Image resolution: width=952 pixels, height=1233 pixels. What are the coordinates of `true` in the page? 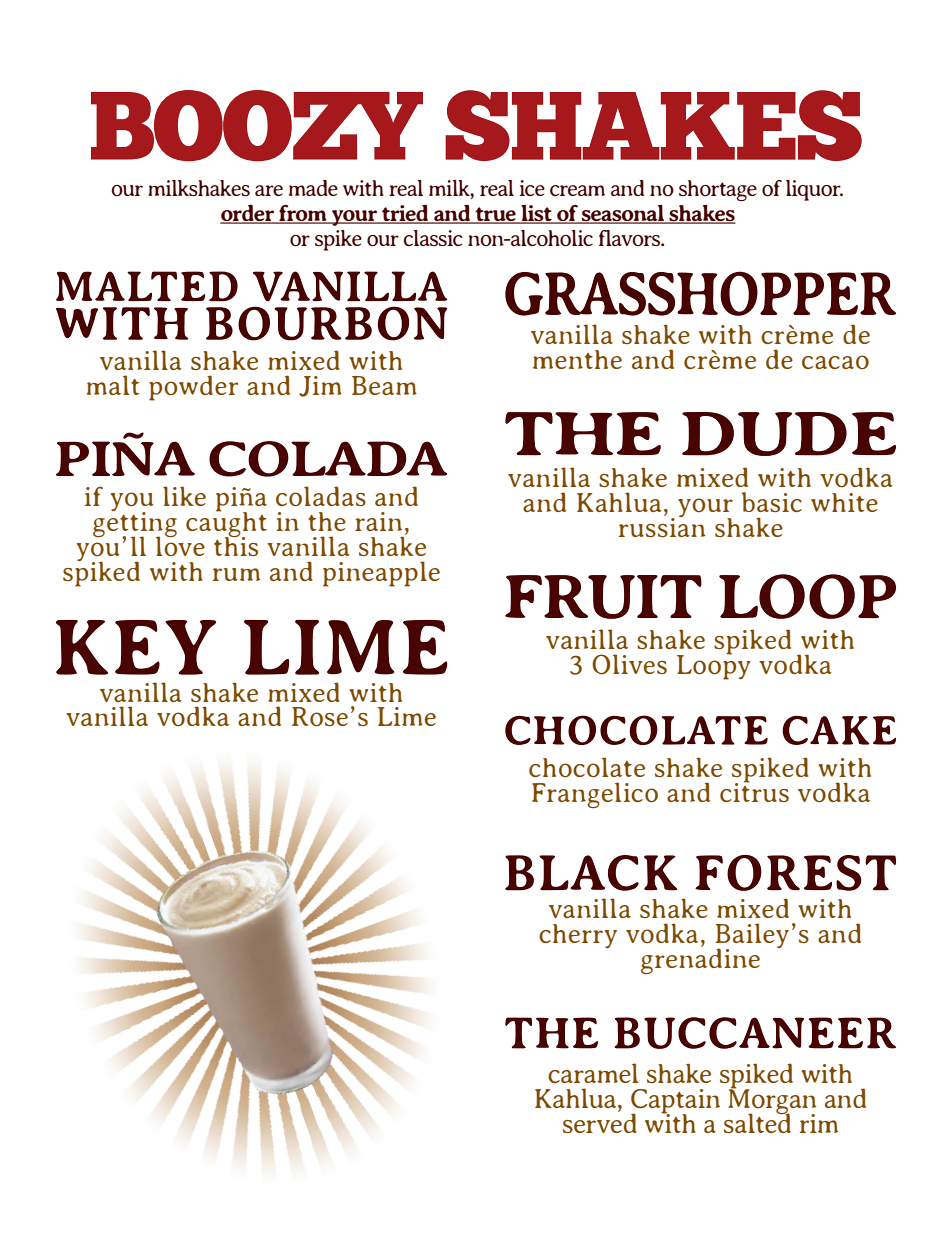 It's located at (495, 215).
